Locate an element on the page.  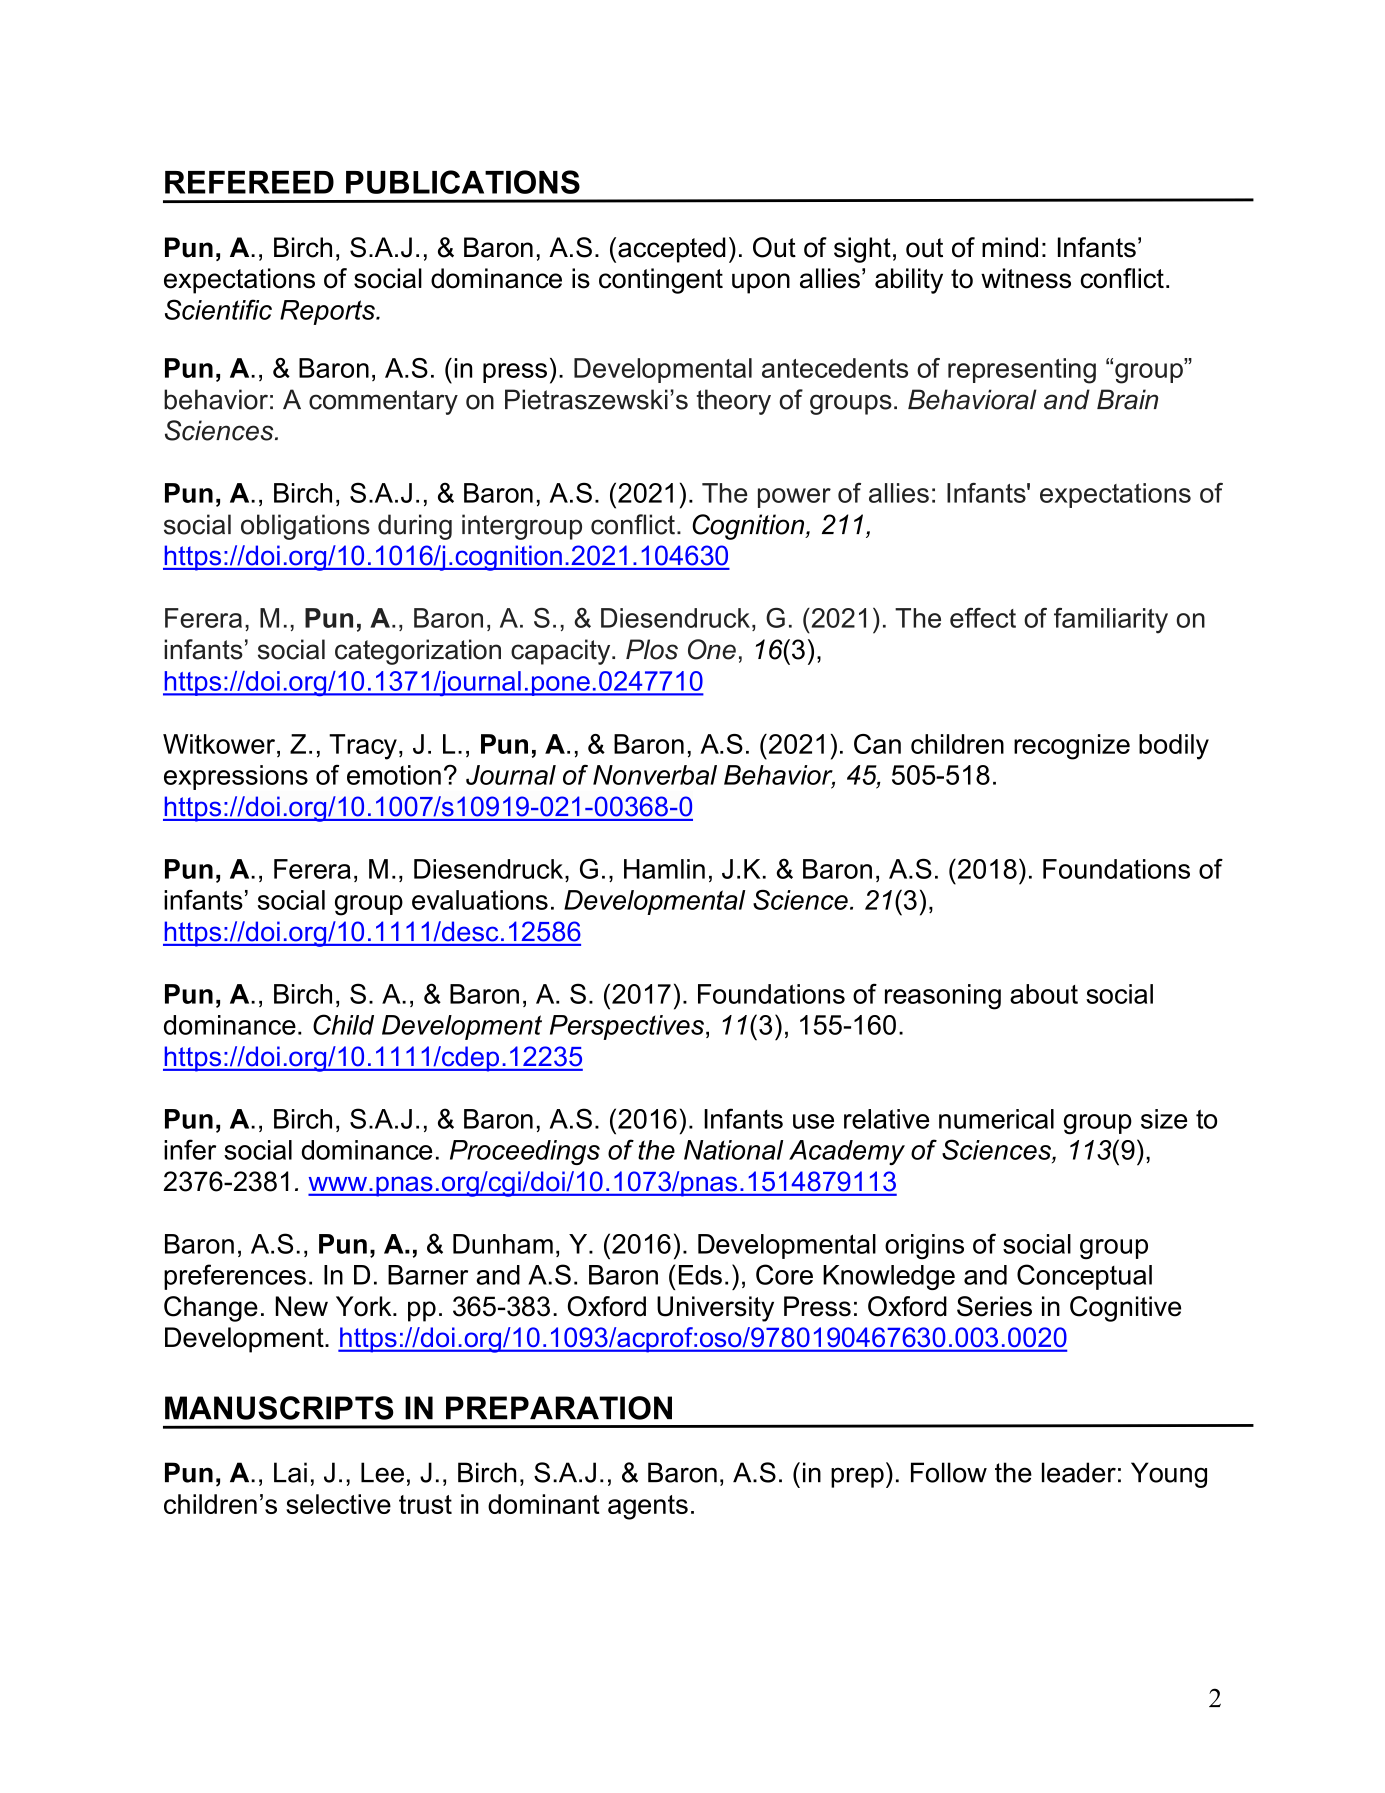
recognize is located at coordinates (1072, 747).
